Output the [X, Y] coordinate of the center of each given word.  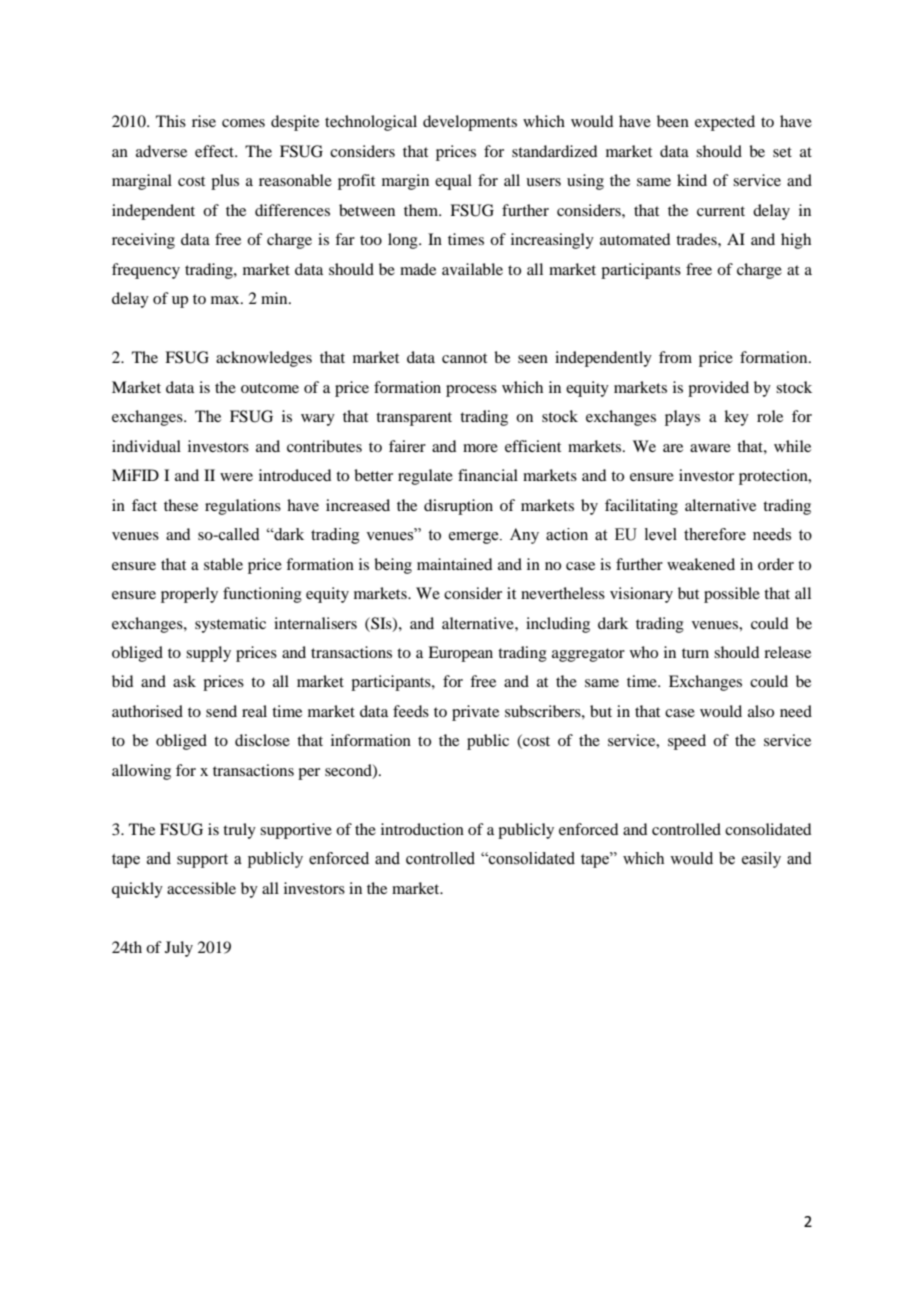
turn [695, 653]
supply [208, 654]
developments [470, 123]
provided [718, 389]
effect [215, 151]
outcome [270, 388]
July [179, 949]
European [460, 654]
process [471, 391]
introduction [422, 829]
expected [725, 123]
